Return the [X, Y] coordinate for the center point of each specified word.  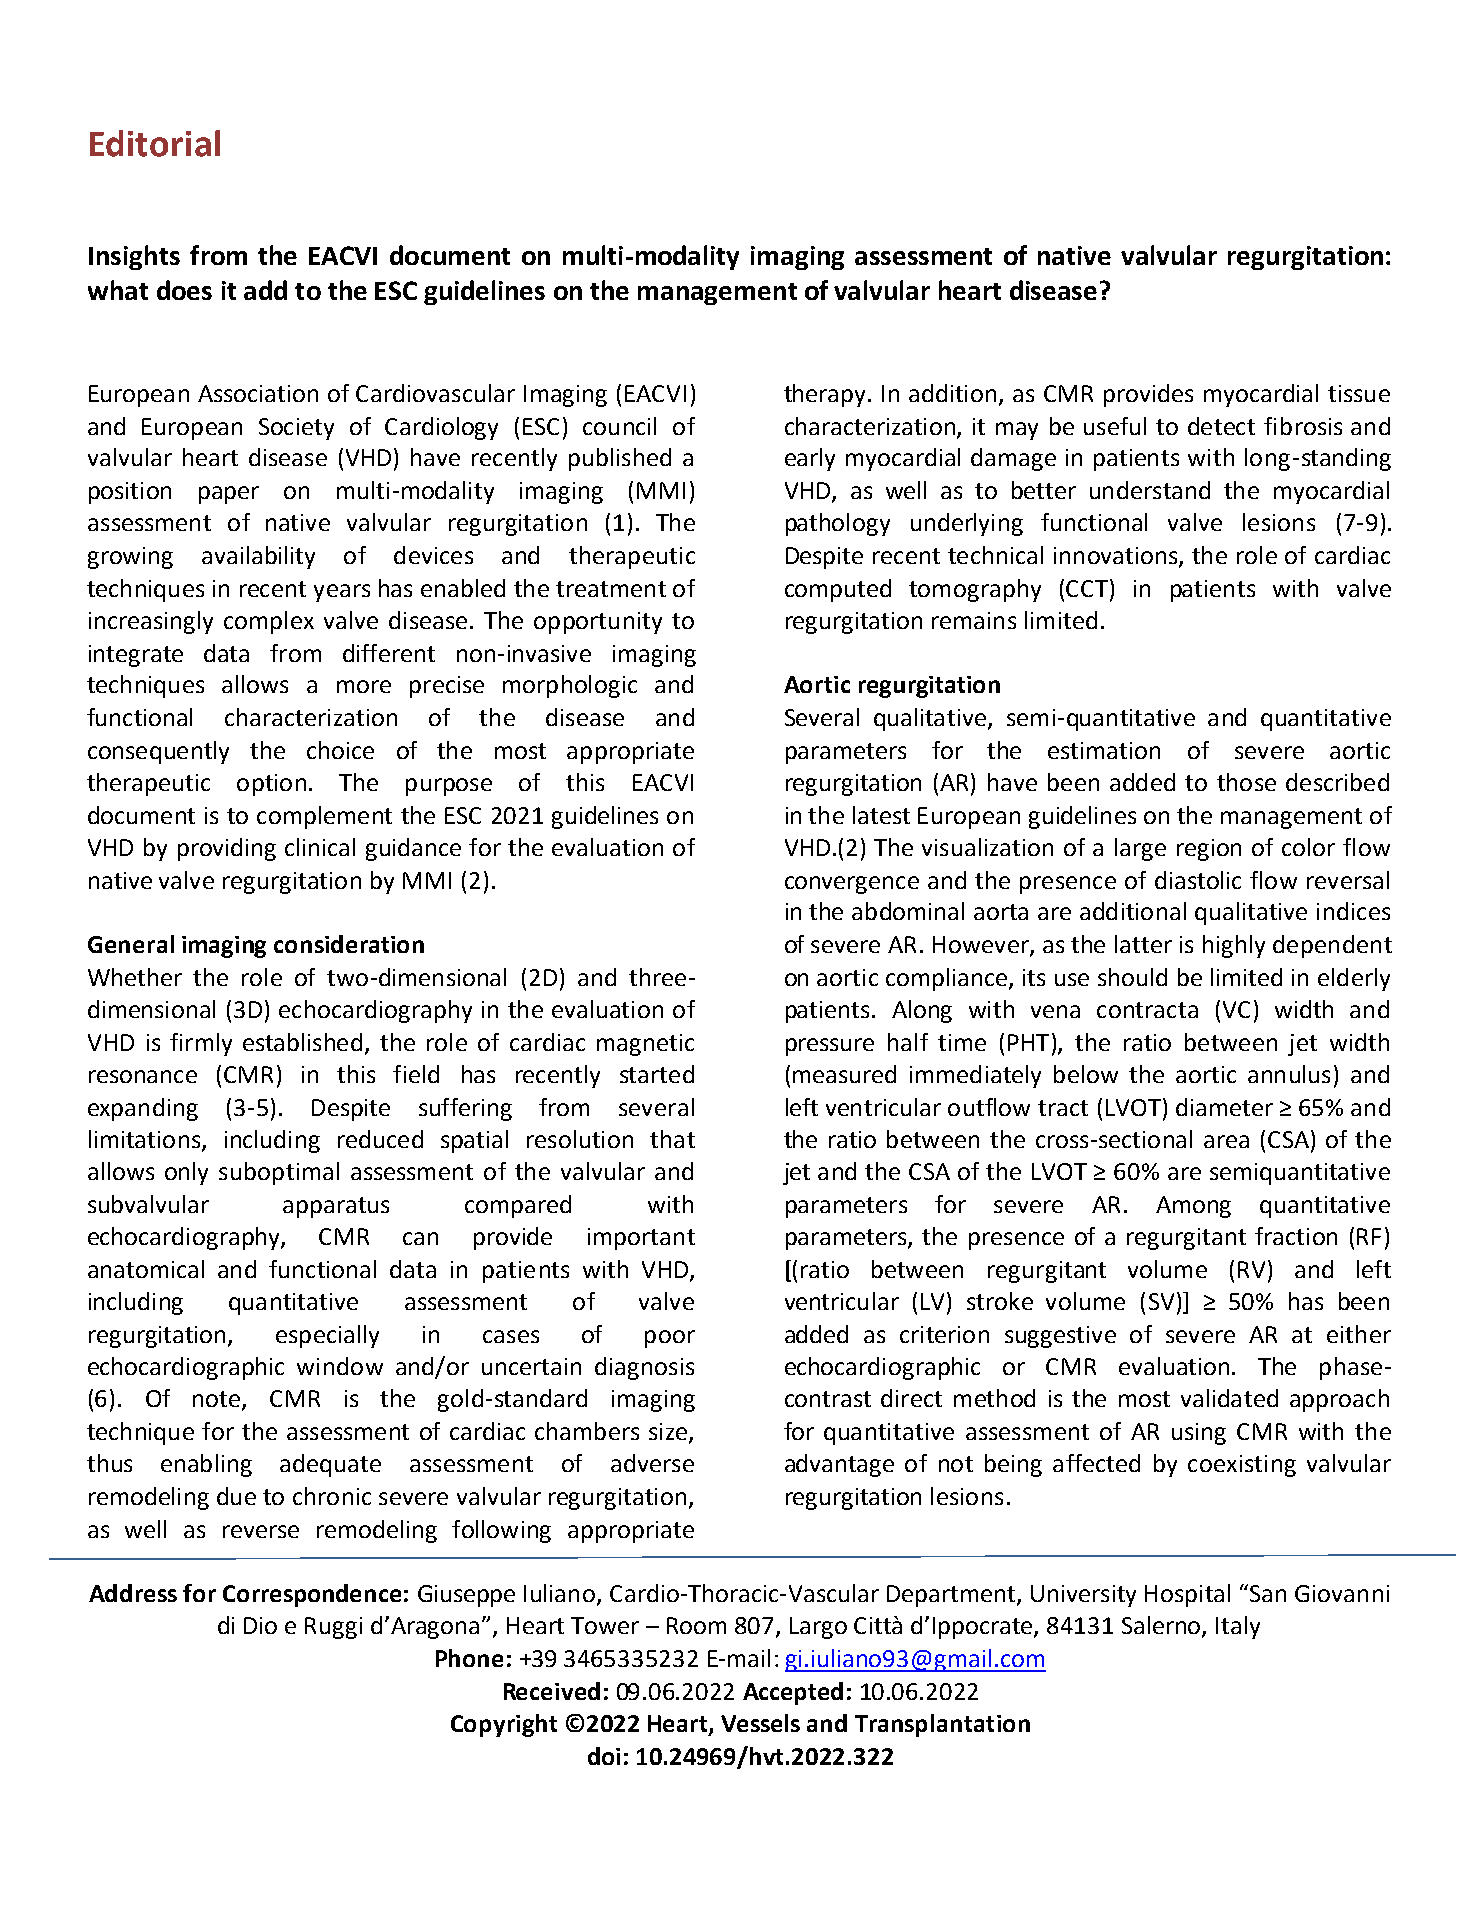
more [364, 686]
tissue [1359, 393]
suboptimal [279, 1173]
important [641, 1239]
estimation [1104, 750]
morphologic [570, 686]
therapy [826, 395]
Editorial [155, 143]
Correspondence [312, 1595]
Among [1193, 1207]
